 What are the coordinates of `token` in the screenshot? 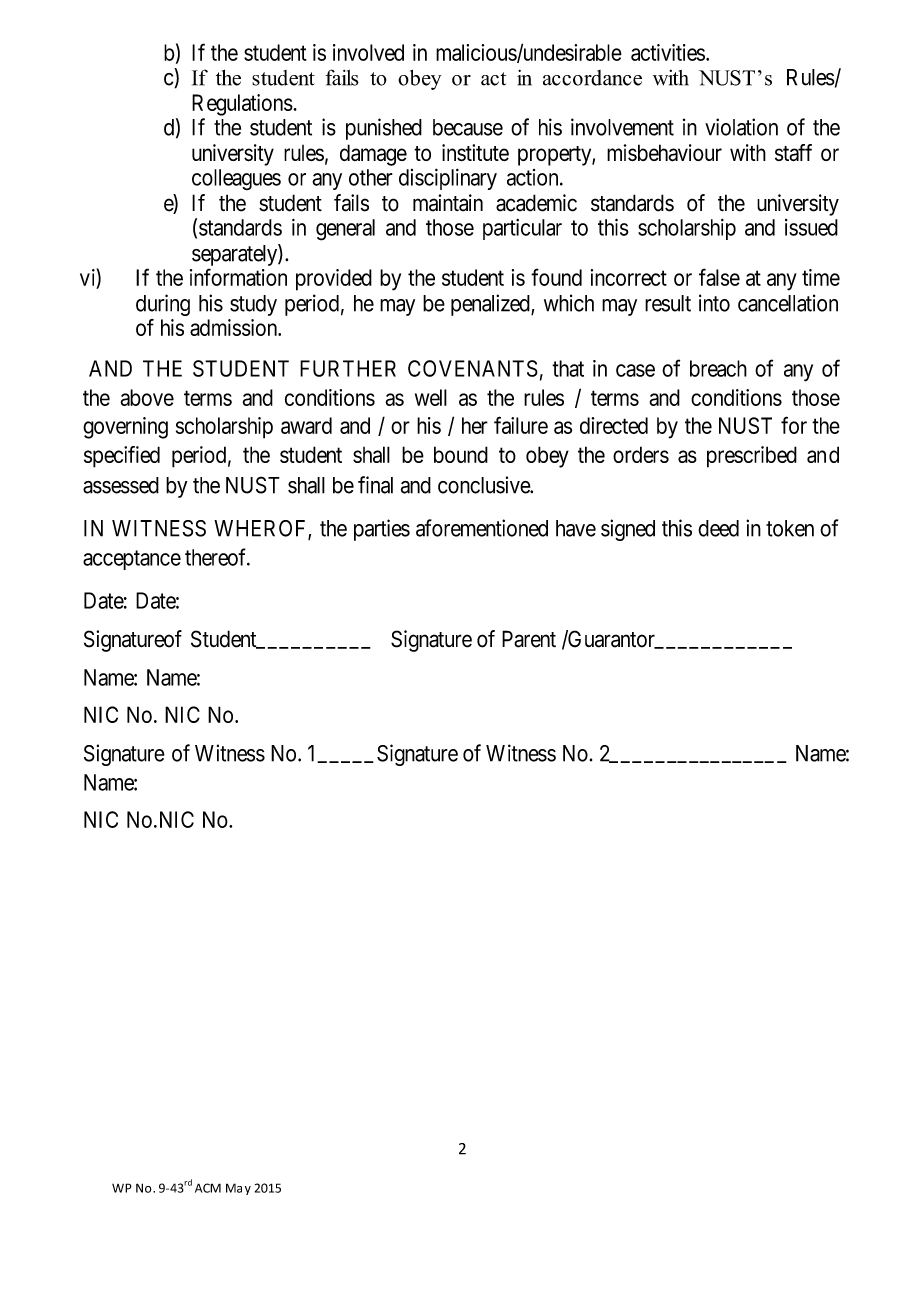 It's located at (790, 528).
